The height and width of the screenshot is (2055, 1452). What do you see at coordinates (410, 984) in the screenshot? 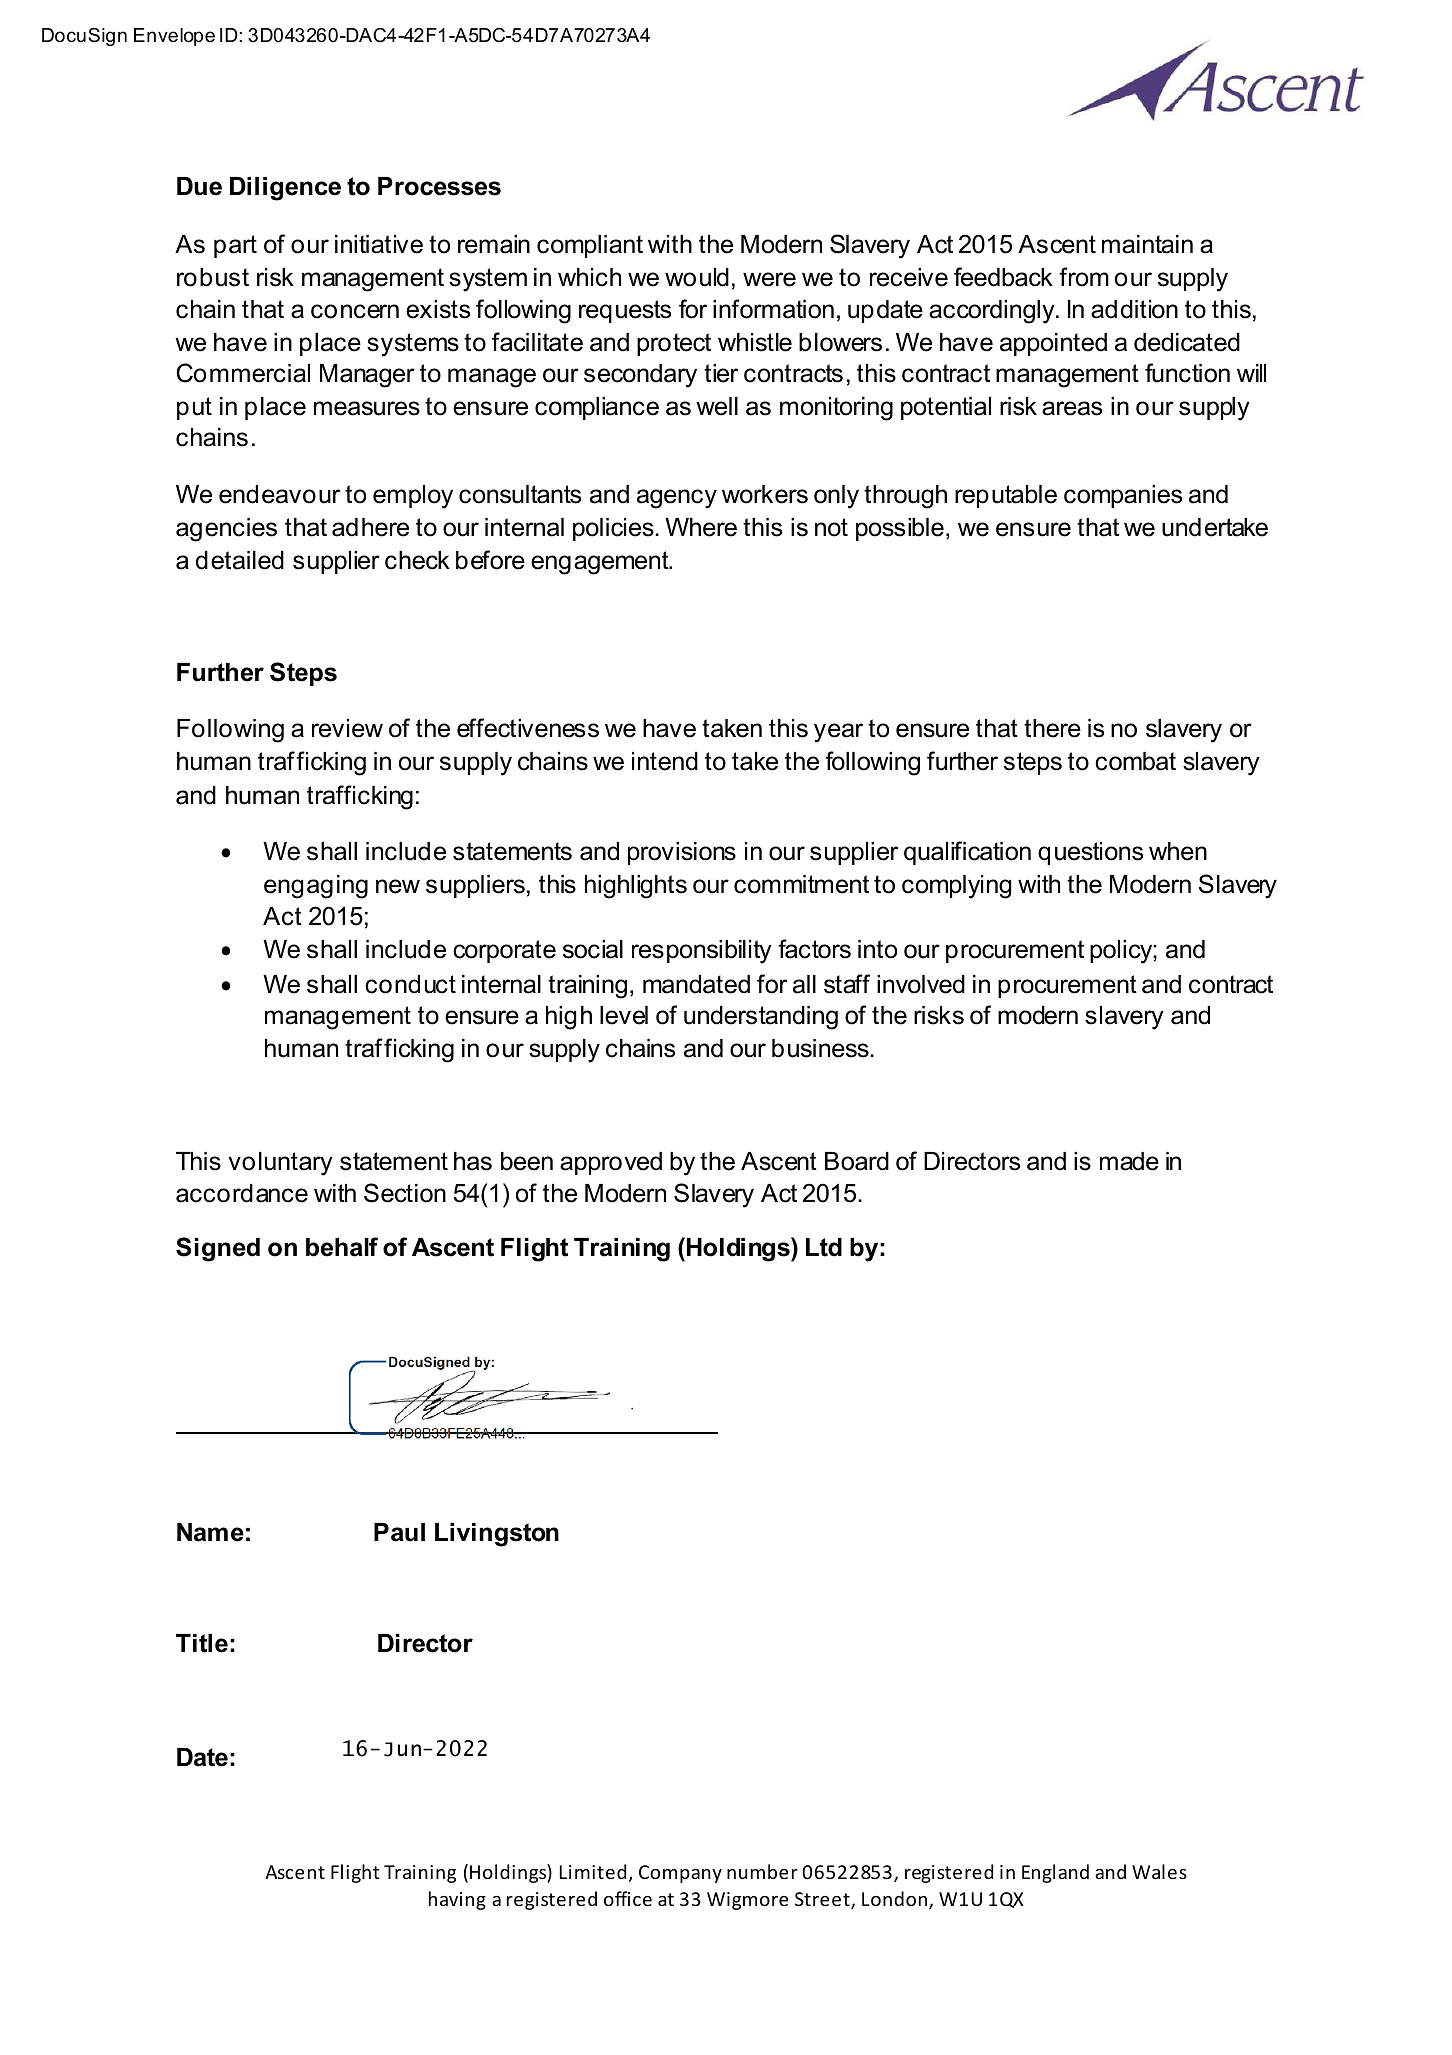
I see `conduct` at bounding box center [410, 984].
